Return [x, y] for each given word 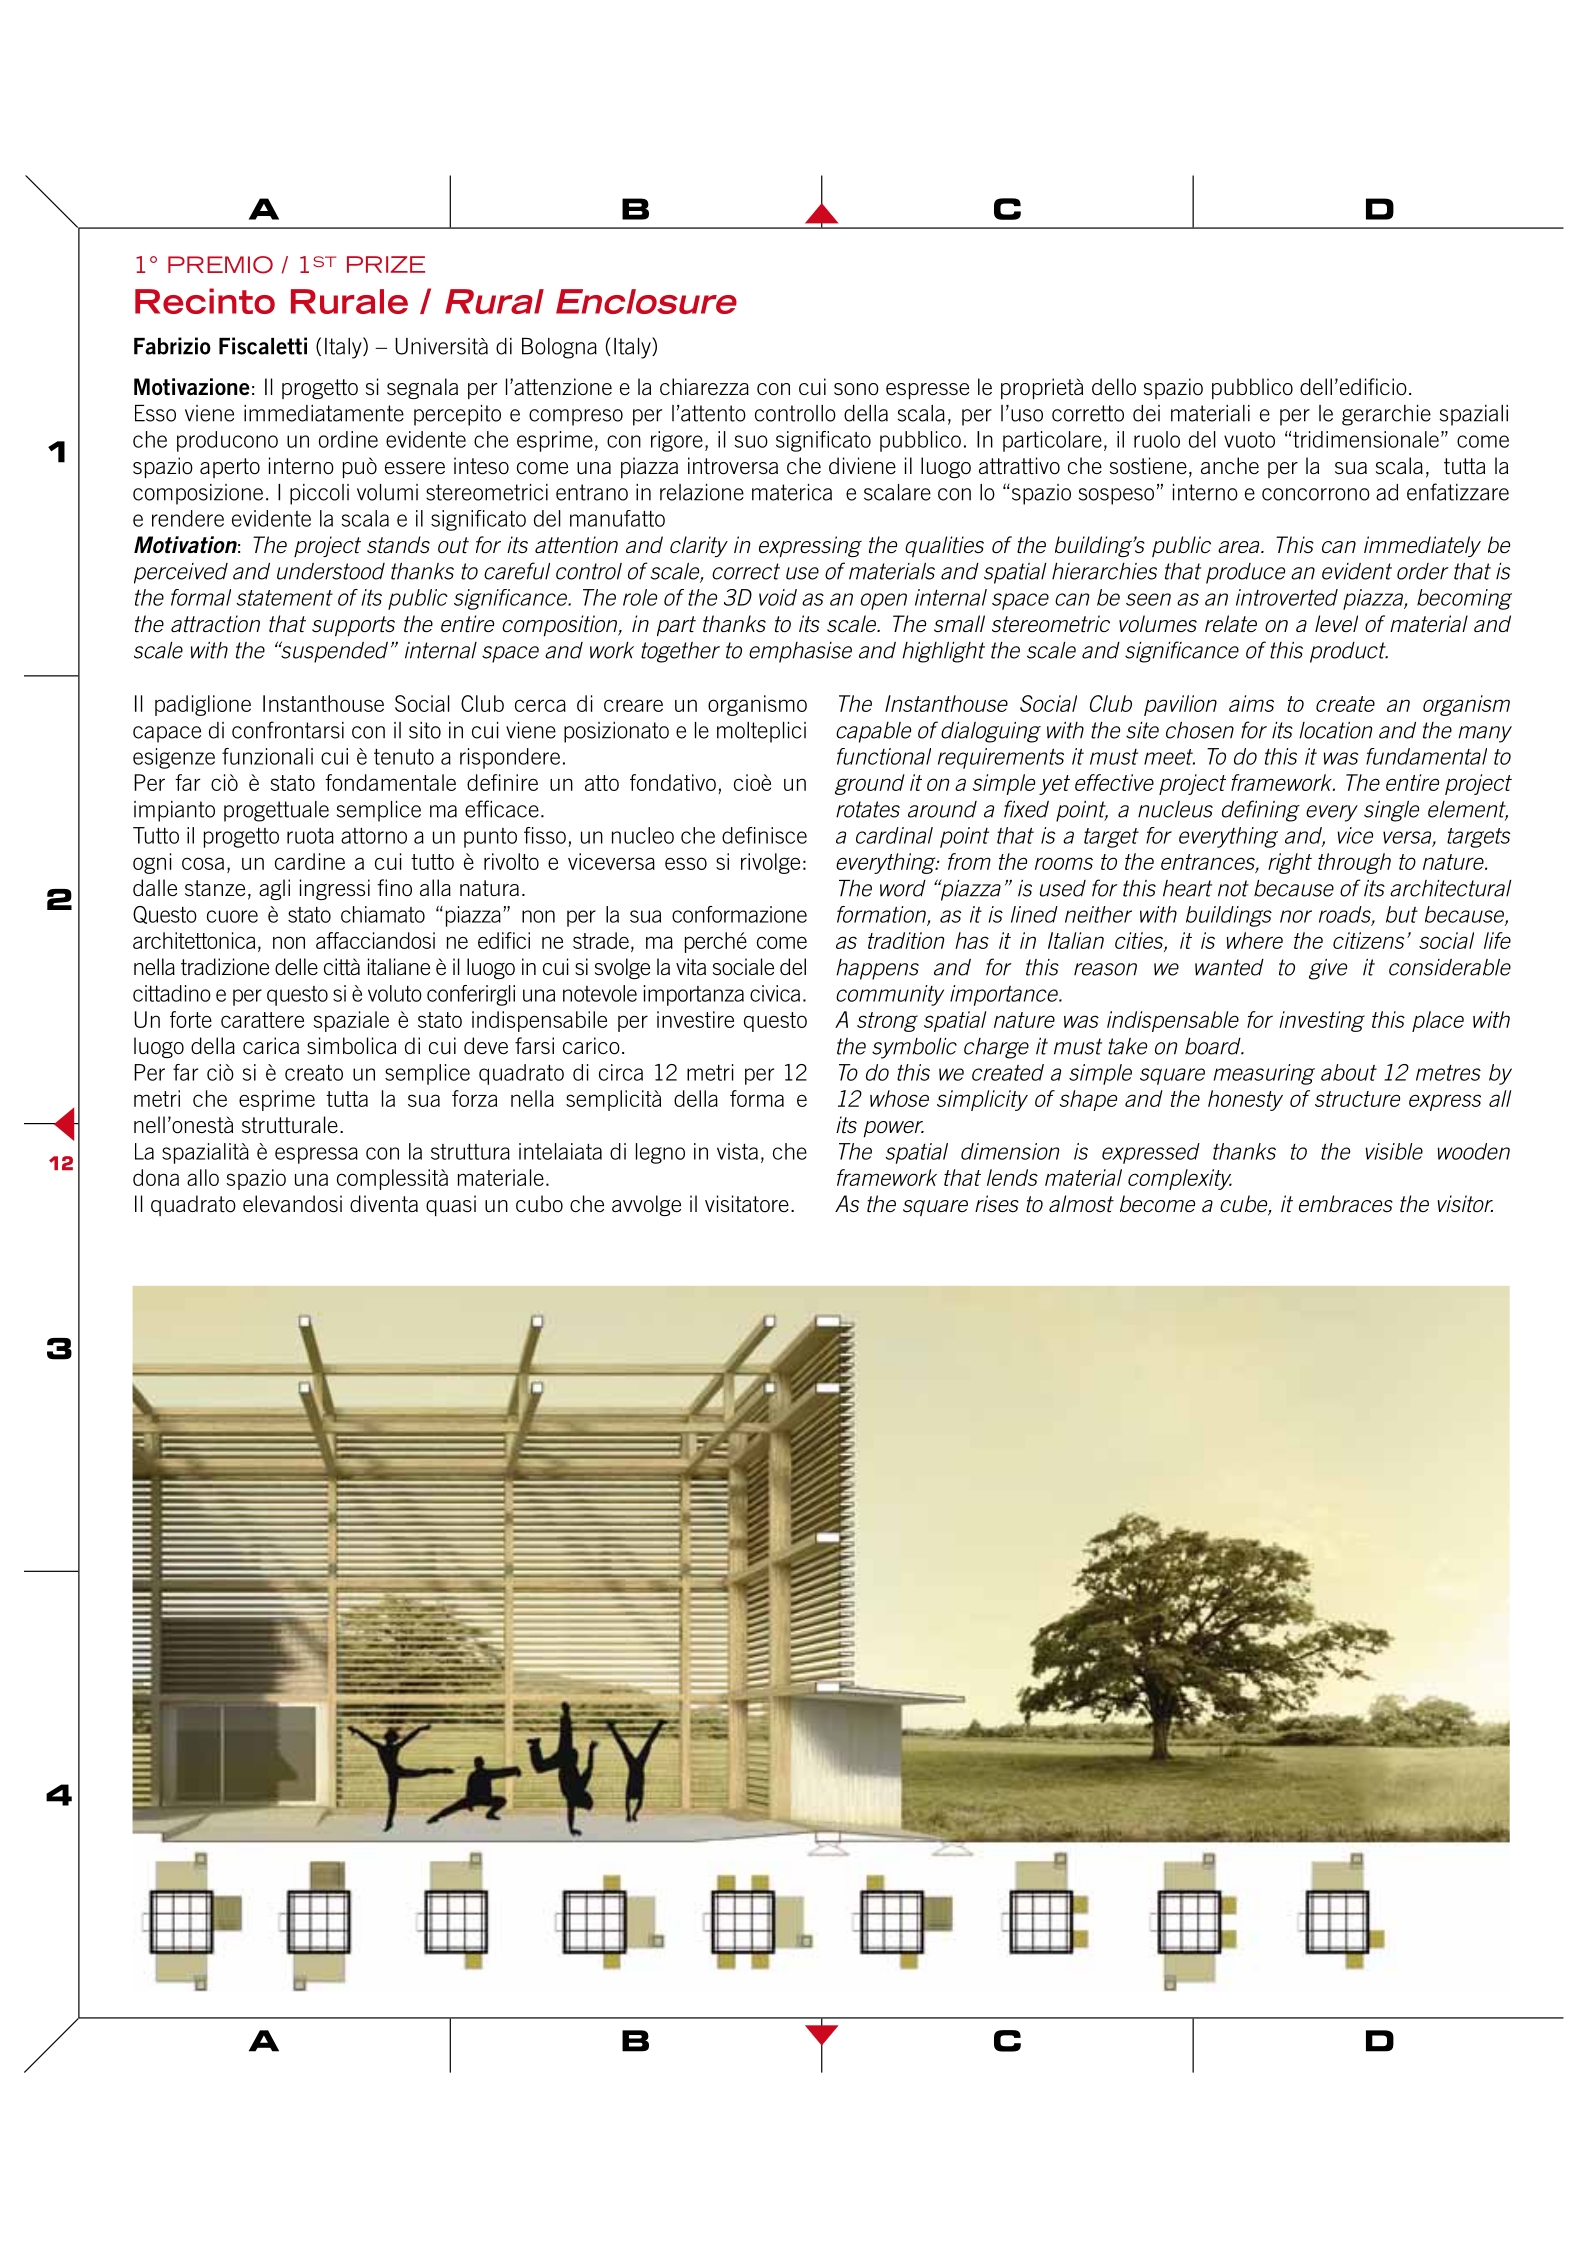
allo [203, 1177]
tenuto [404, 757]
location [1336, 730]
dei [1146, 413]
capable [873, 732]
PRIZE [386, 264]
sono [856, 389]
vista [737, 1151]
